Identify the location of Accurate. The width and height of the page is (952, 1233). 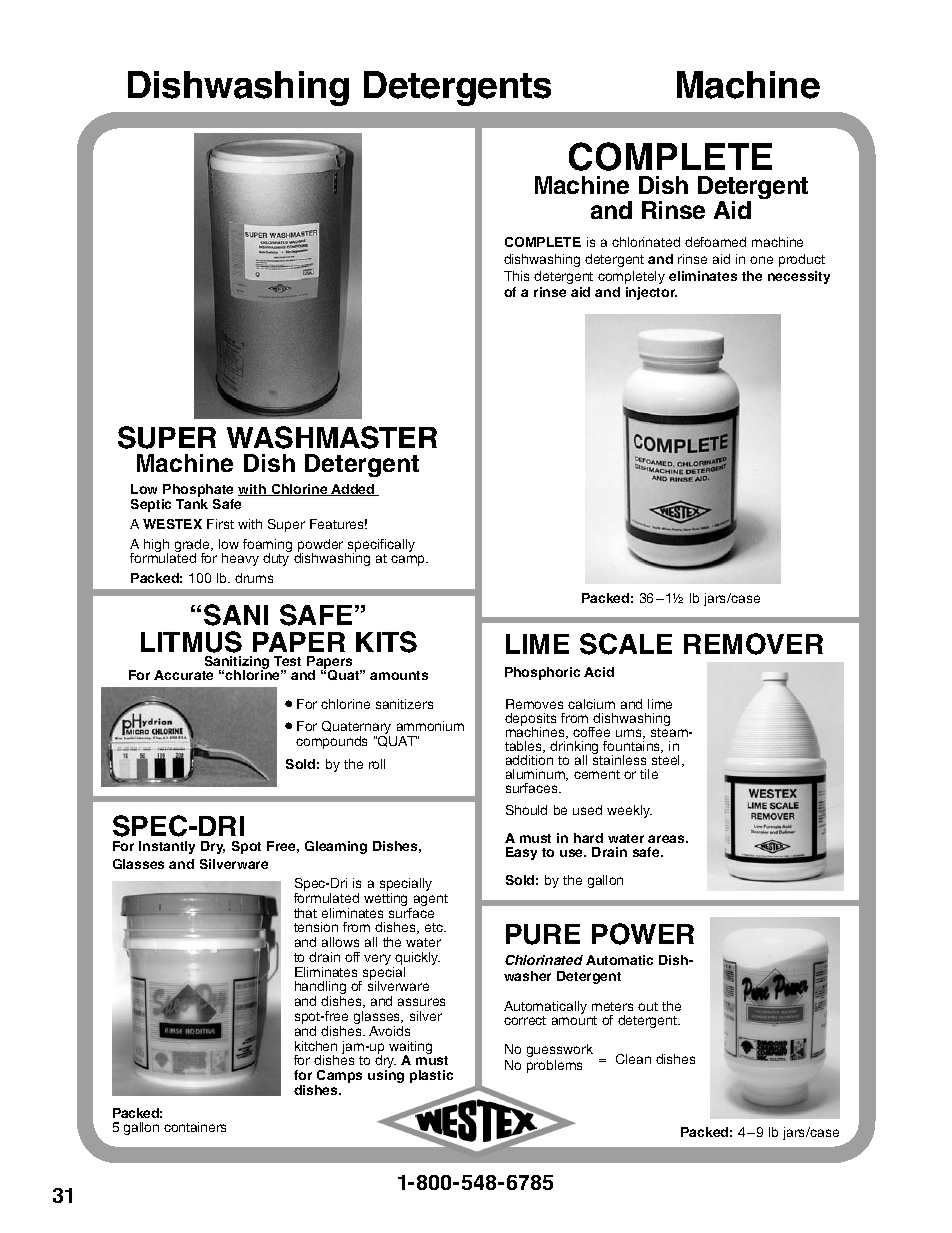
(183, 675).
